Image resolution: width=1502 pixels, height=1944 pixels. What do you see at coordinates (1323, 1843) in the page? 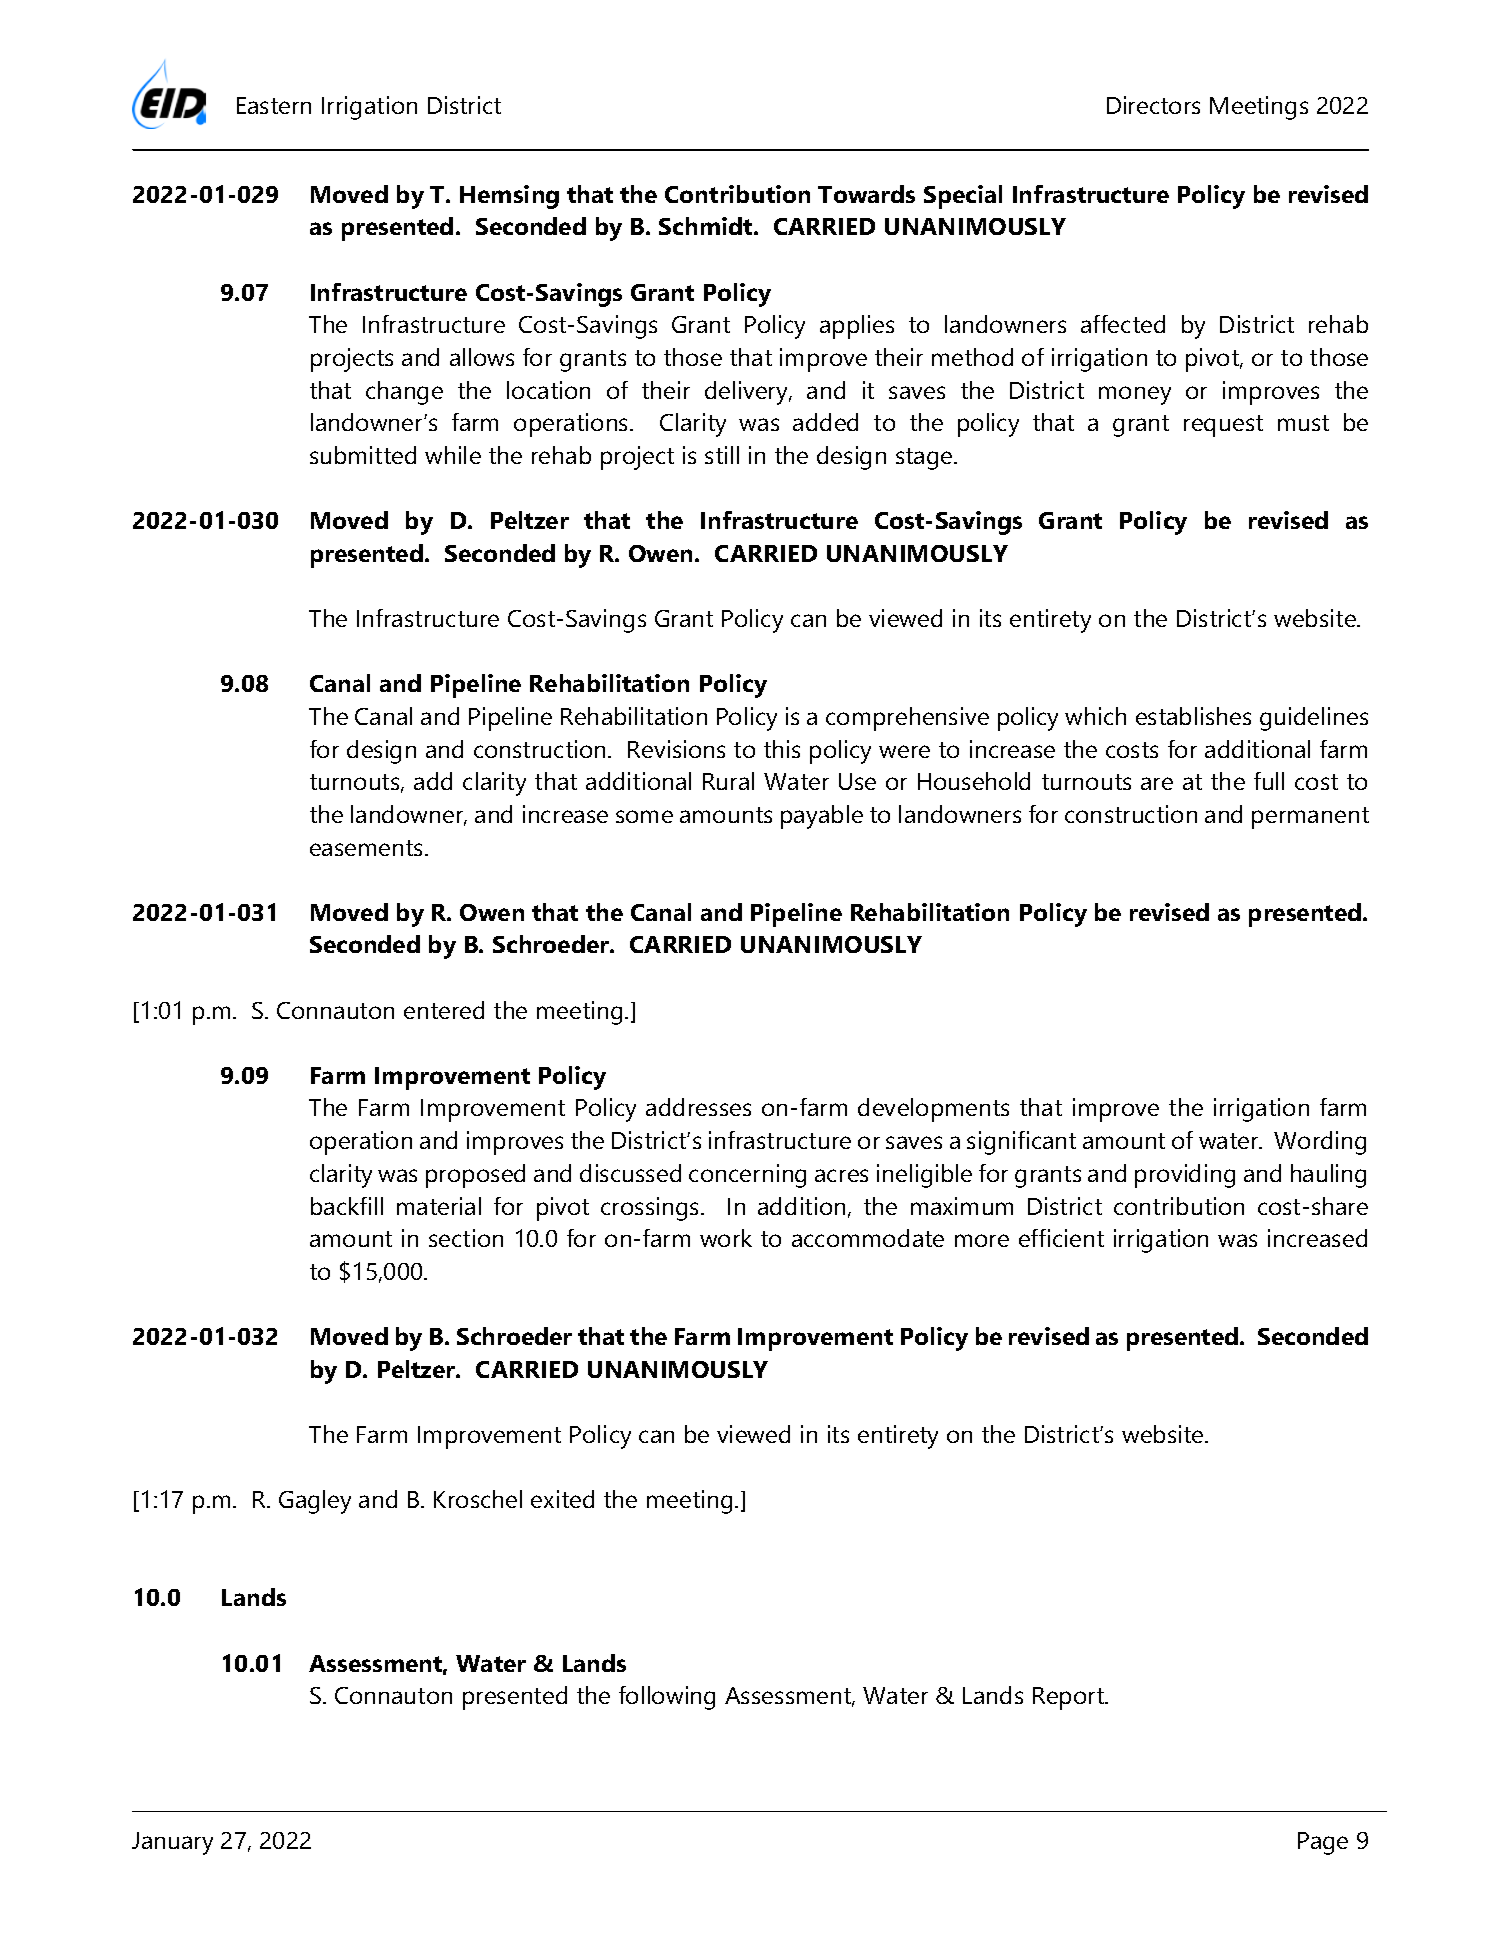
I see `Page` at bounding box center [1323, 1843].
